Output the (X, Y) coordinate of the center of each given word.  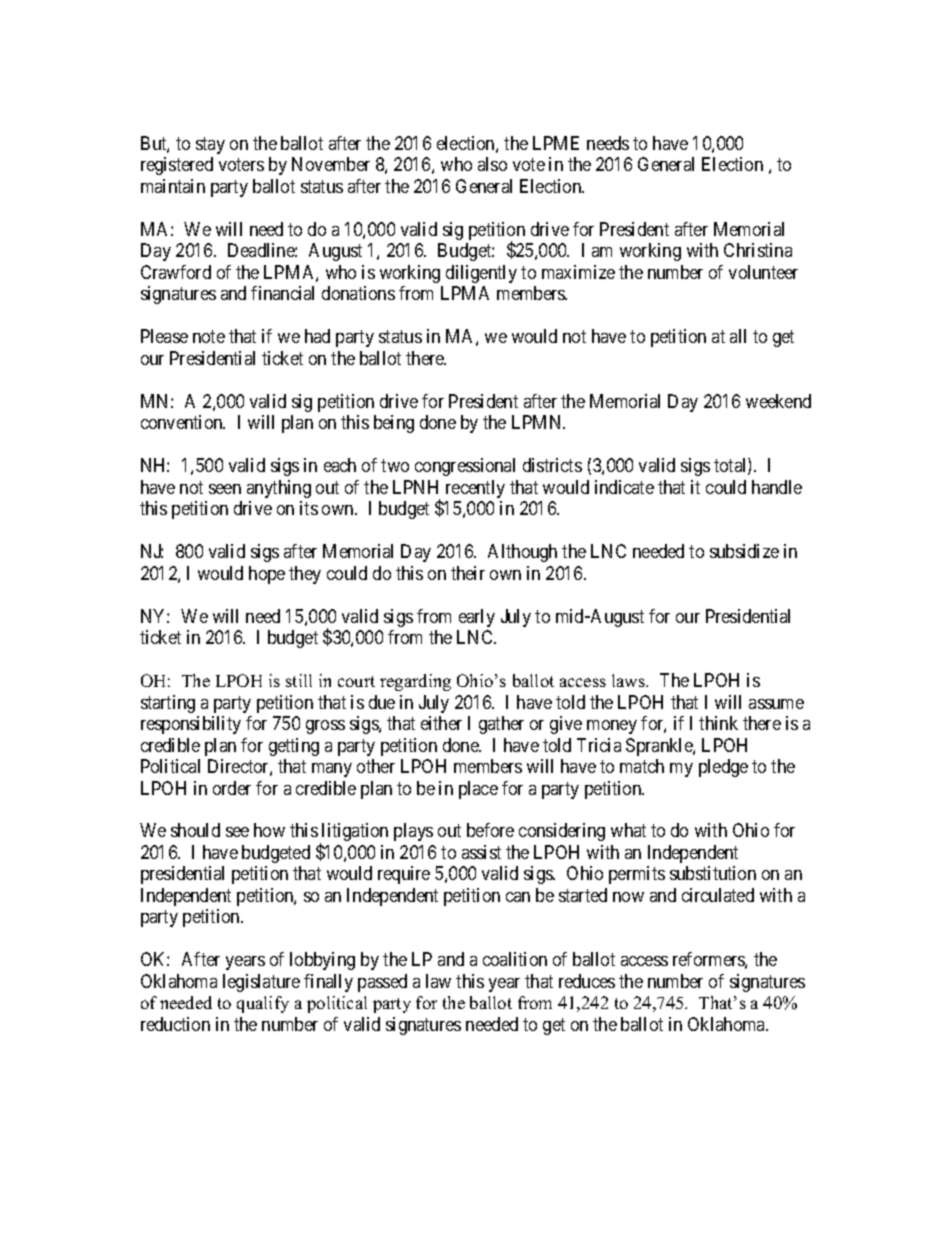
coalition (515, 959)
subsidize (744, 551)
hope (267, 575)
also (492, 164)
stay (210, 145)
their (468, 573)
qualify (263, 1004)
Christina (758, 250)
